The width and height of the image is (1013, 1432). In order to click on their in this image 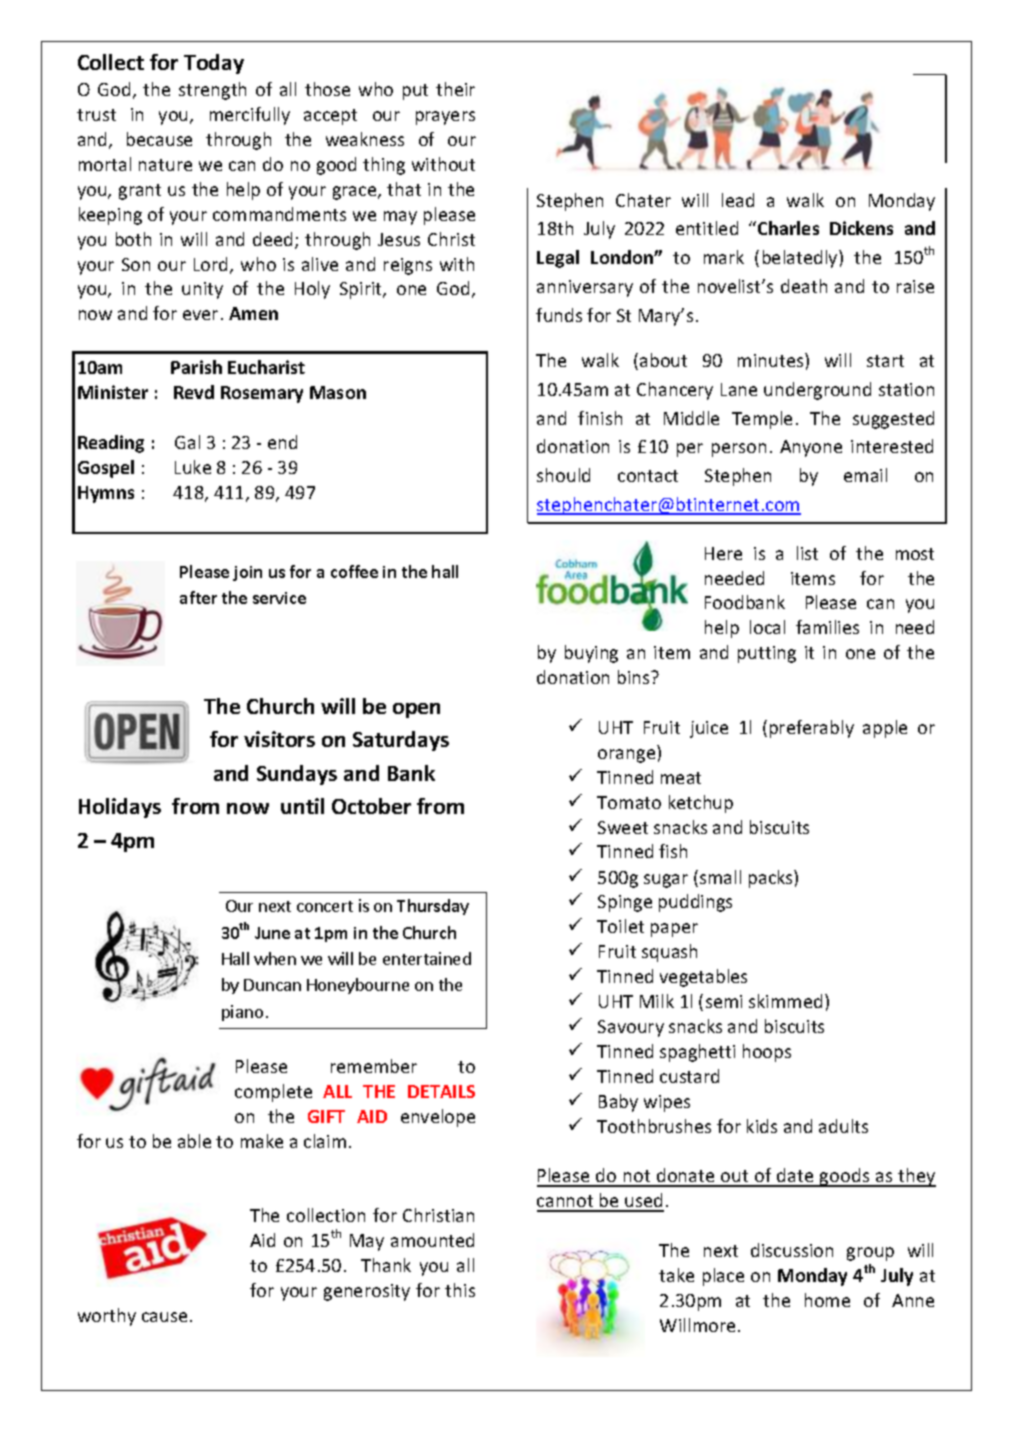, I will do `click(455, 89)`.
